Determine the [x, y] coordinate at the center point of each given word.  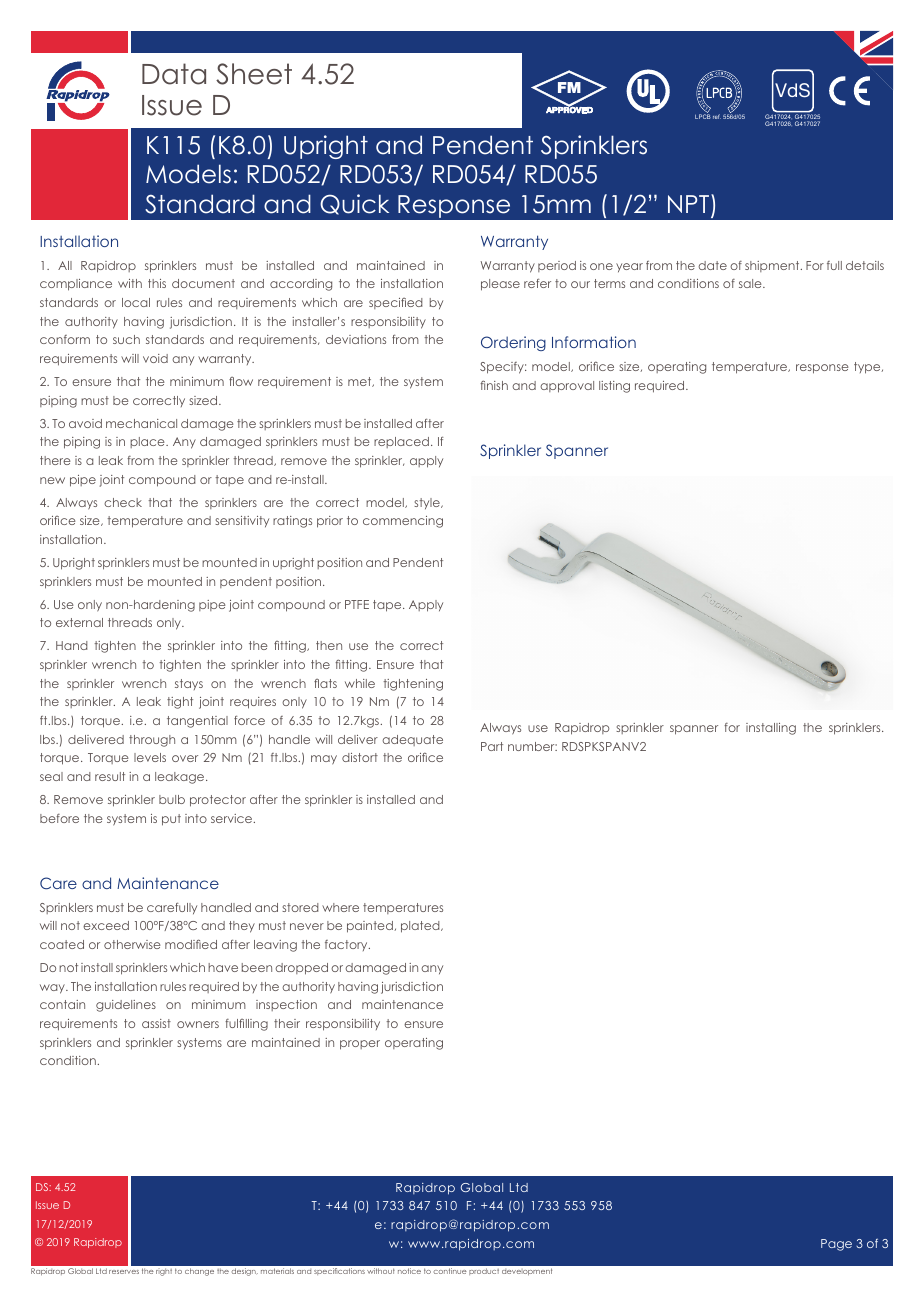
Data [174, 74]
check [123, 502]
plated [421, 927]
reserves [124, 1272]
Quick [354, 204]
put [171, 820]
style [428, 503]
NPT [690, 203]
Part [492, 746]
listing [614, 387]
